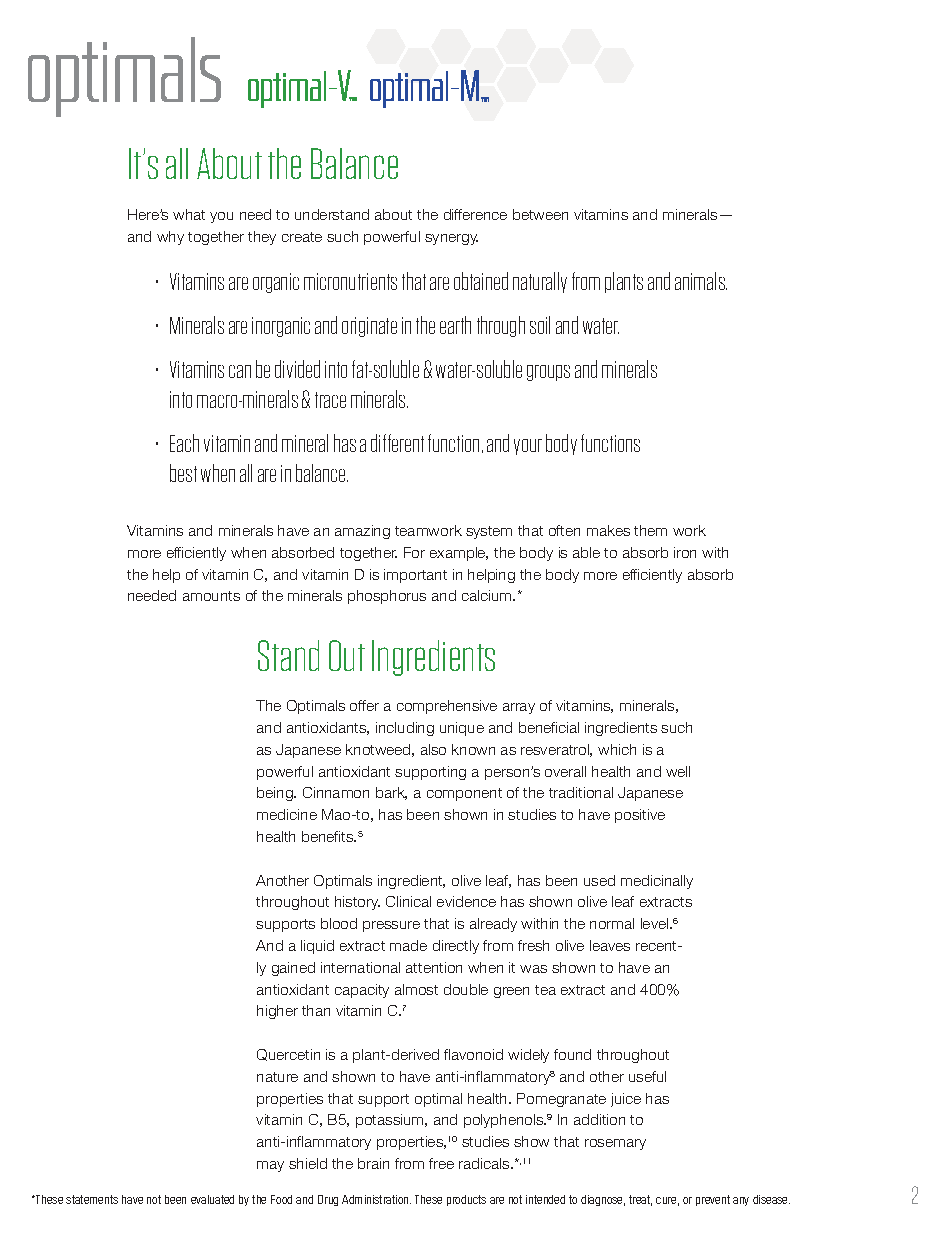  I want to click on comprehensive, so click(447, 707).
